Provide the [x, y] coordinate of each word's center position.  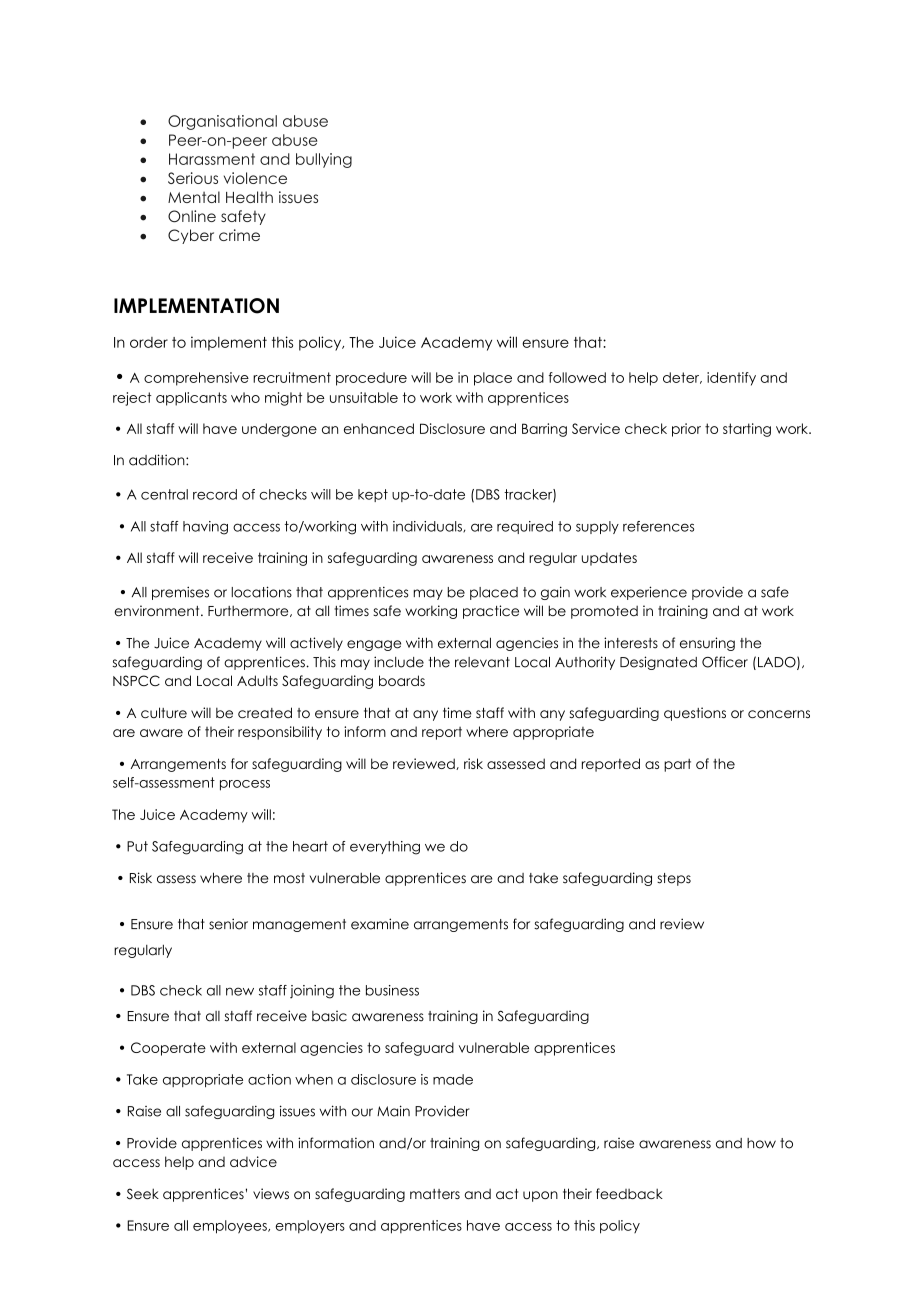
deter [682, 378]
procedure [371, 379]
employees [231, 1227]
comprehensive [196, 379]
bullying [324, 160]
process [245, 785]
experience [649, 593]
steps [674, 879]
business [392, 990]
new [240, 991]
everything [385, 848]
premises [180, 593]
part [677, 765]
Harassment [212, 159]
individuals [428, 527]
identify [731, 379]
